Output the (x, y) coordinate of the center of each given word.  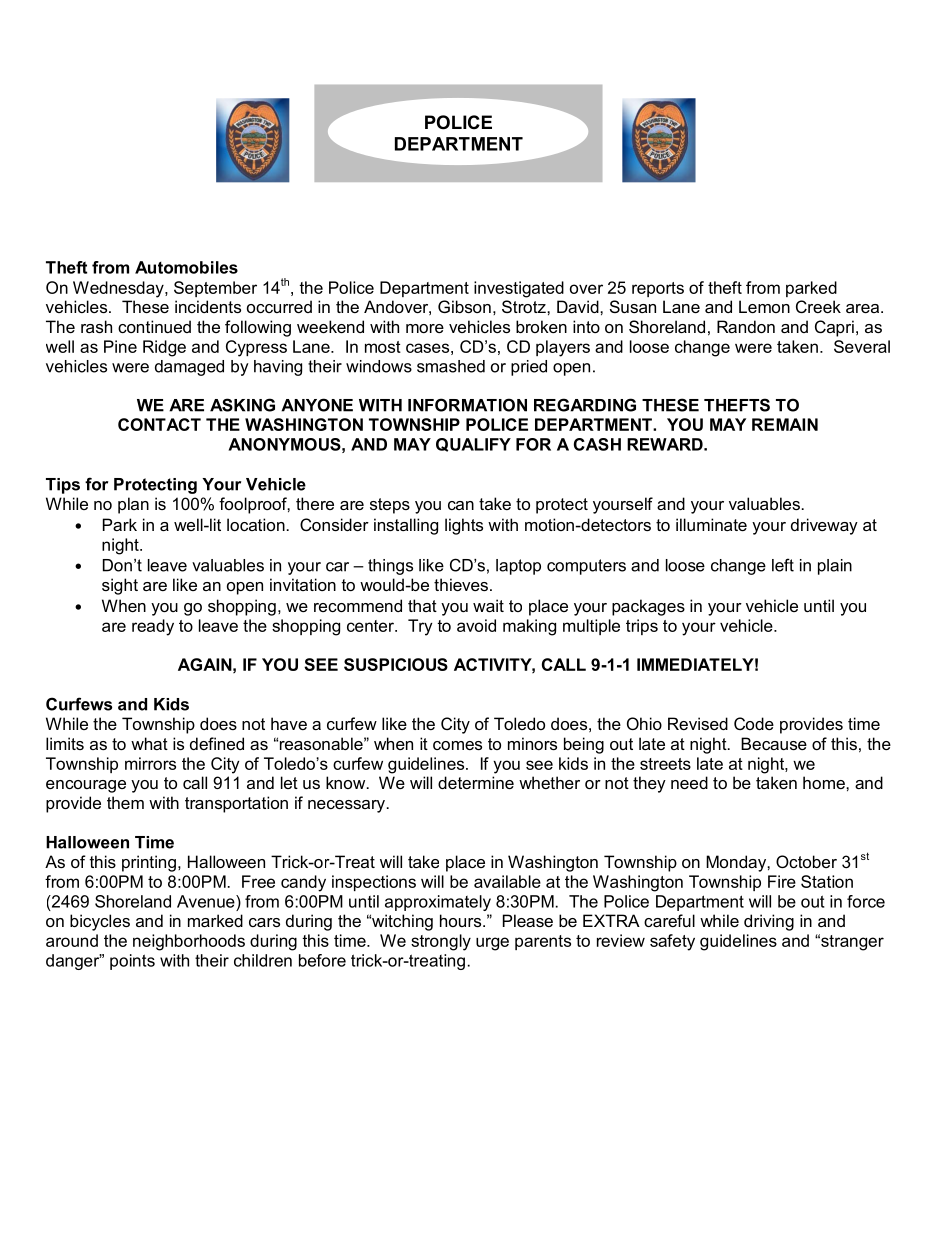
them (125, 802)
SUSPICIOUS (396, 664)
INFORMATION (467, 405)
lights (464, 526)
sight (120, 586)
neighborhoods (189, 942)
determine (476, 782)
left (783, 565)
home (825, 782)
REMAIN (785, 424)
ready (153, 627)
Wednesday (119, 289)
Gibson (464, 306)
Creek (818, 306)
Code (754, 723)
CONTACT (159, 424)
